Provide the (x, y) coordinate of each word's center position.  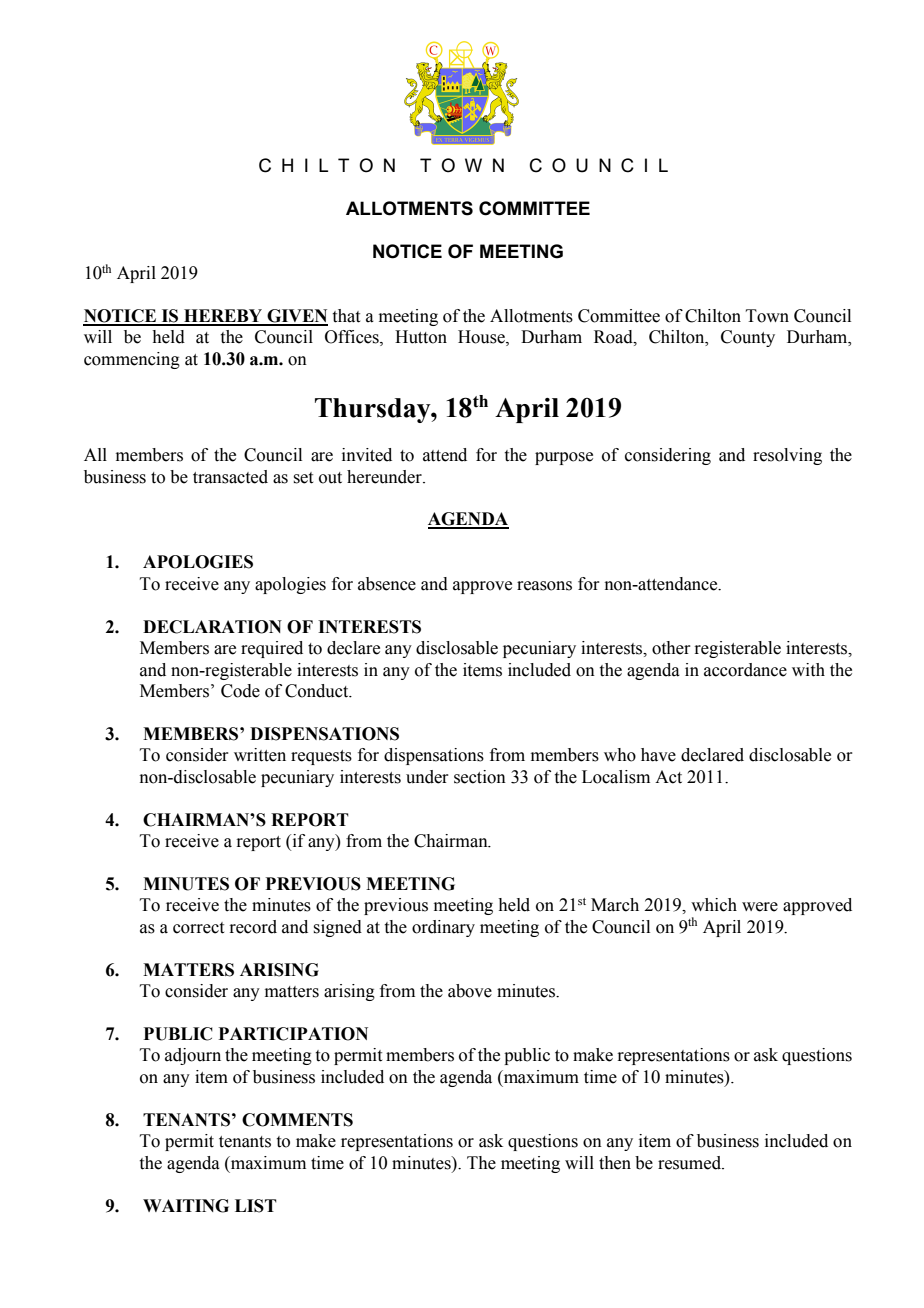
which (714, 905)
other (671, 648)
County (748, 338)
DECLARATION (212, 627)
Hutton (421, 337)
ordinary (443, 928)
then (615, 1163)
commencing (132, 360)
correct (198, 928)
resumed (691, 1163)
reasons (544, 586)
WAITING (186, 1206)
